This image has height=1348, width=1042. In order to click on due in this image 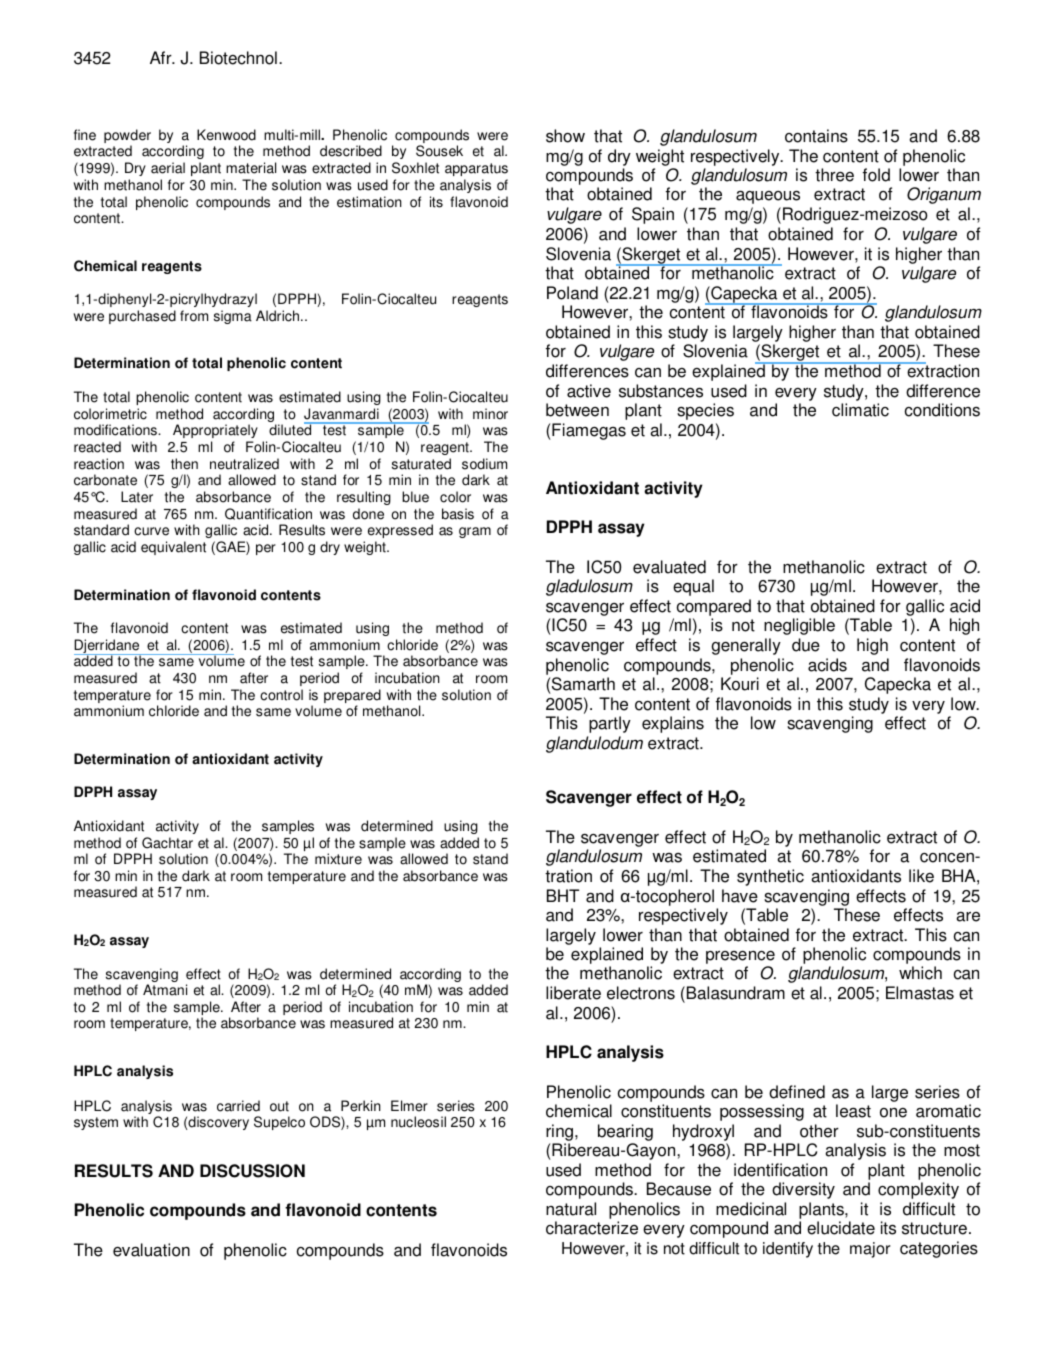, I will do `click(806, 645)`.
